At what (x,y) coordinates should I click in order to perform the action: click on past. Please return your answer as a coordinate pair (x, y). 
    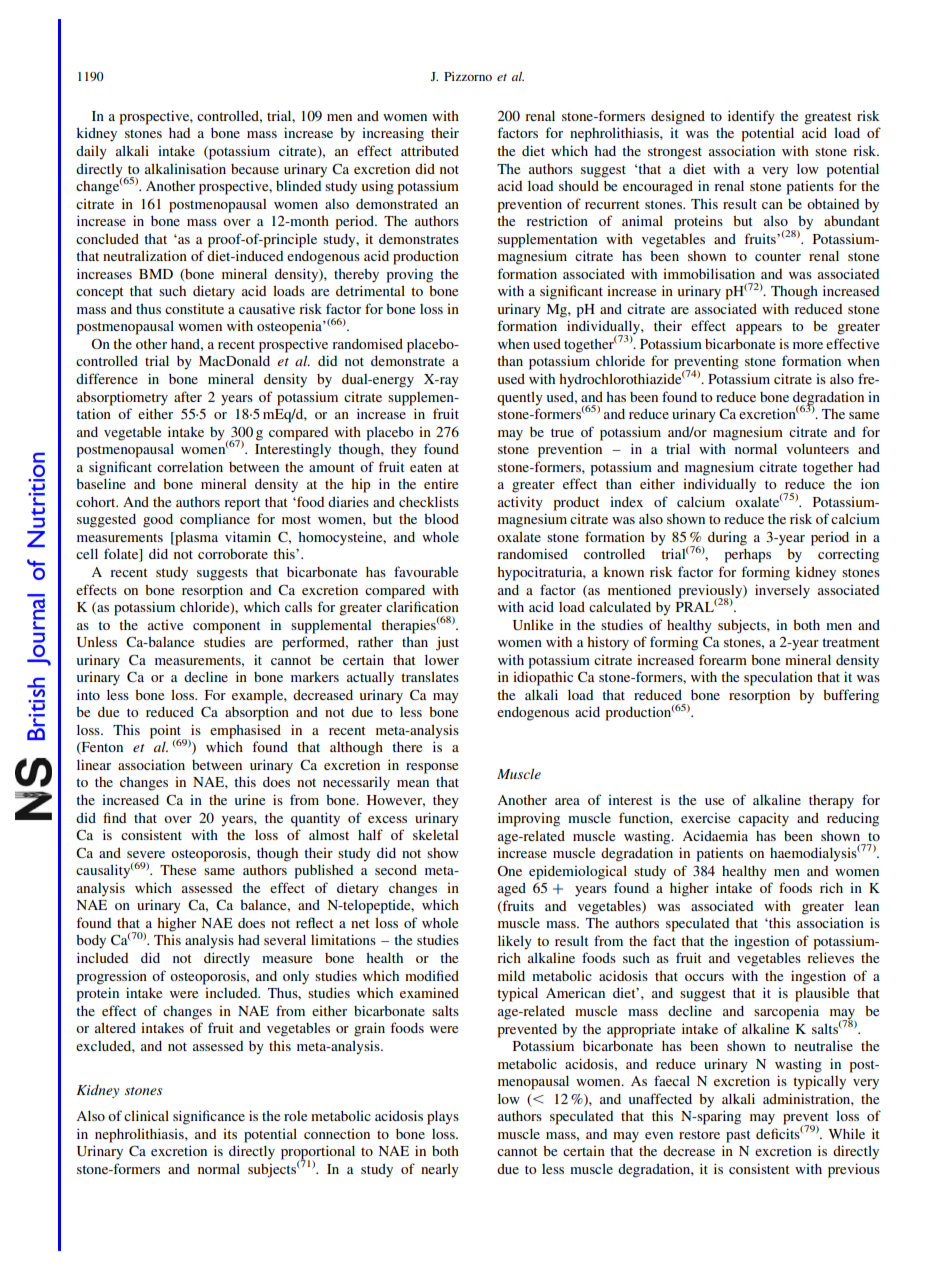
    Looking at the image, I should click on (738, 1136).
